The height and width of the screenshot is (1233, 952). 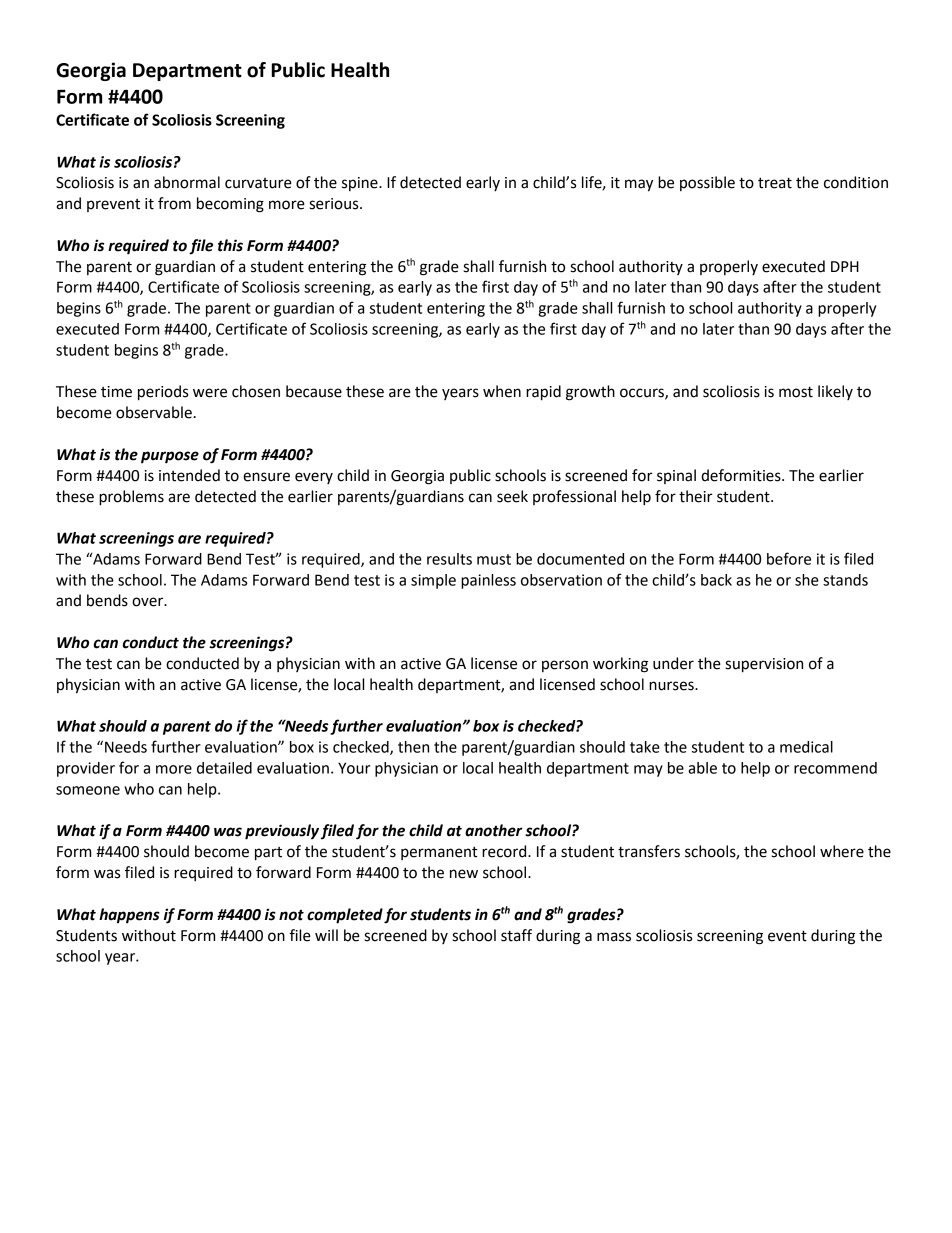 What do you see at coordinates (502, 391) in the screenshot?
I see `when` at bounding box center [502, 391].
